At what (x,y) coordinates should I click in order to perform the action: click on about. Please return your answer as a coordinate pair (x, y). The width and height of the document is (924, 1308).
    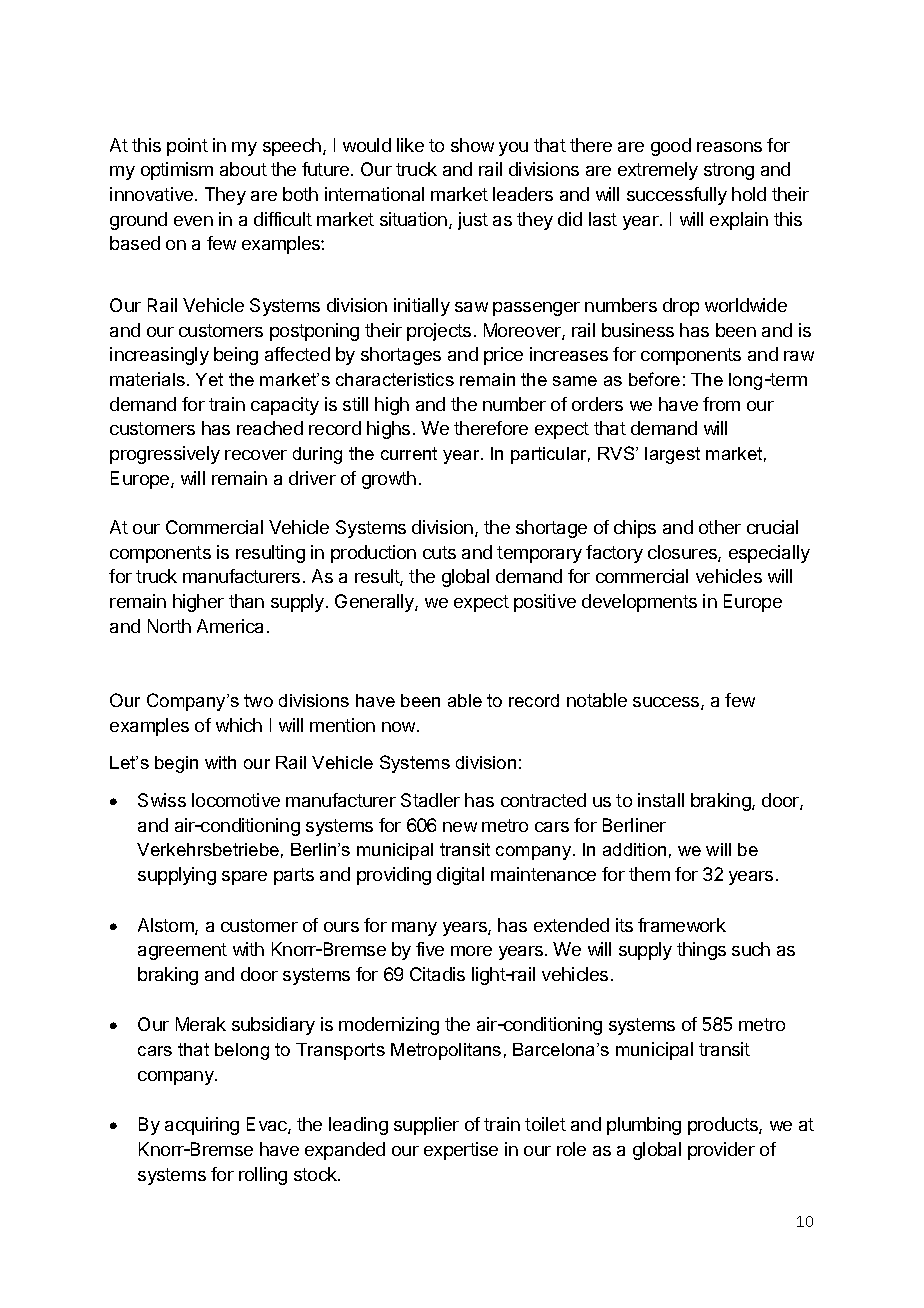
    Looking at the image, I should click on (243, 169).
